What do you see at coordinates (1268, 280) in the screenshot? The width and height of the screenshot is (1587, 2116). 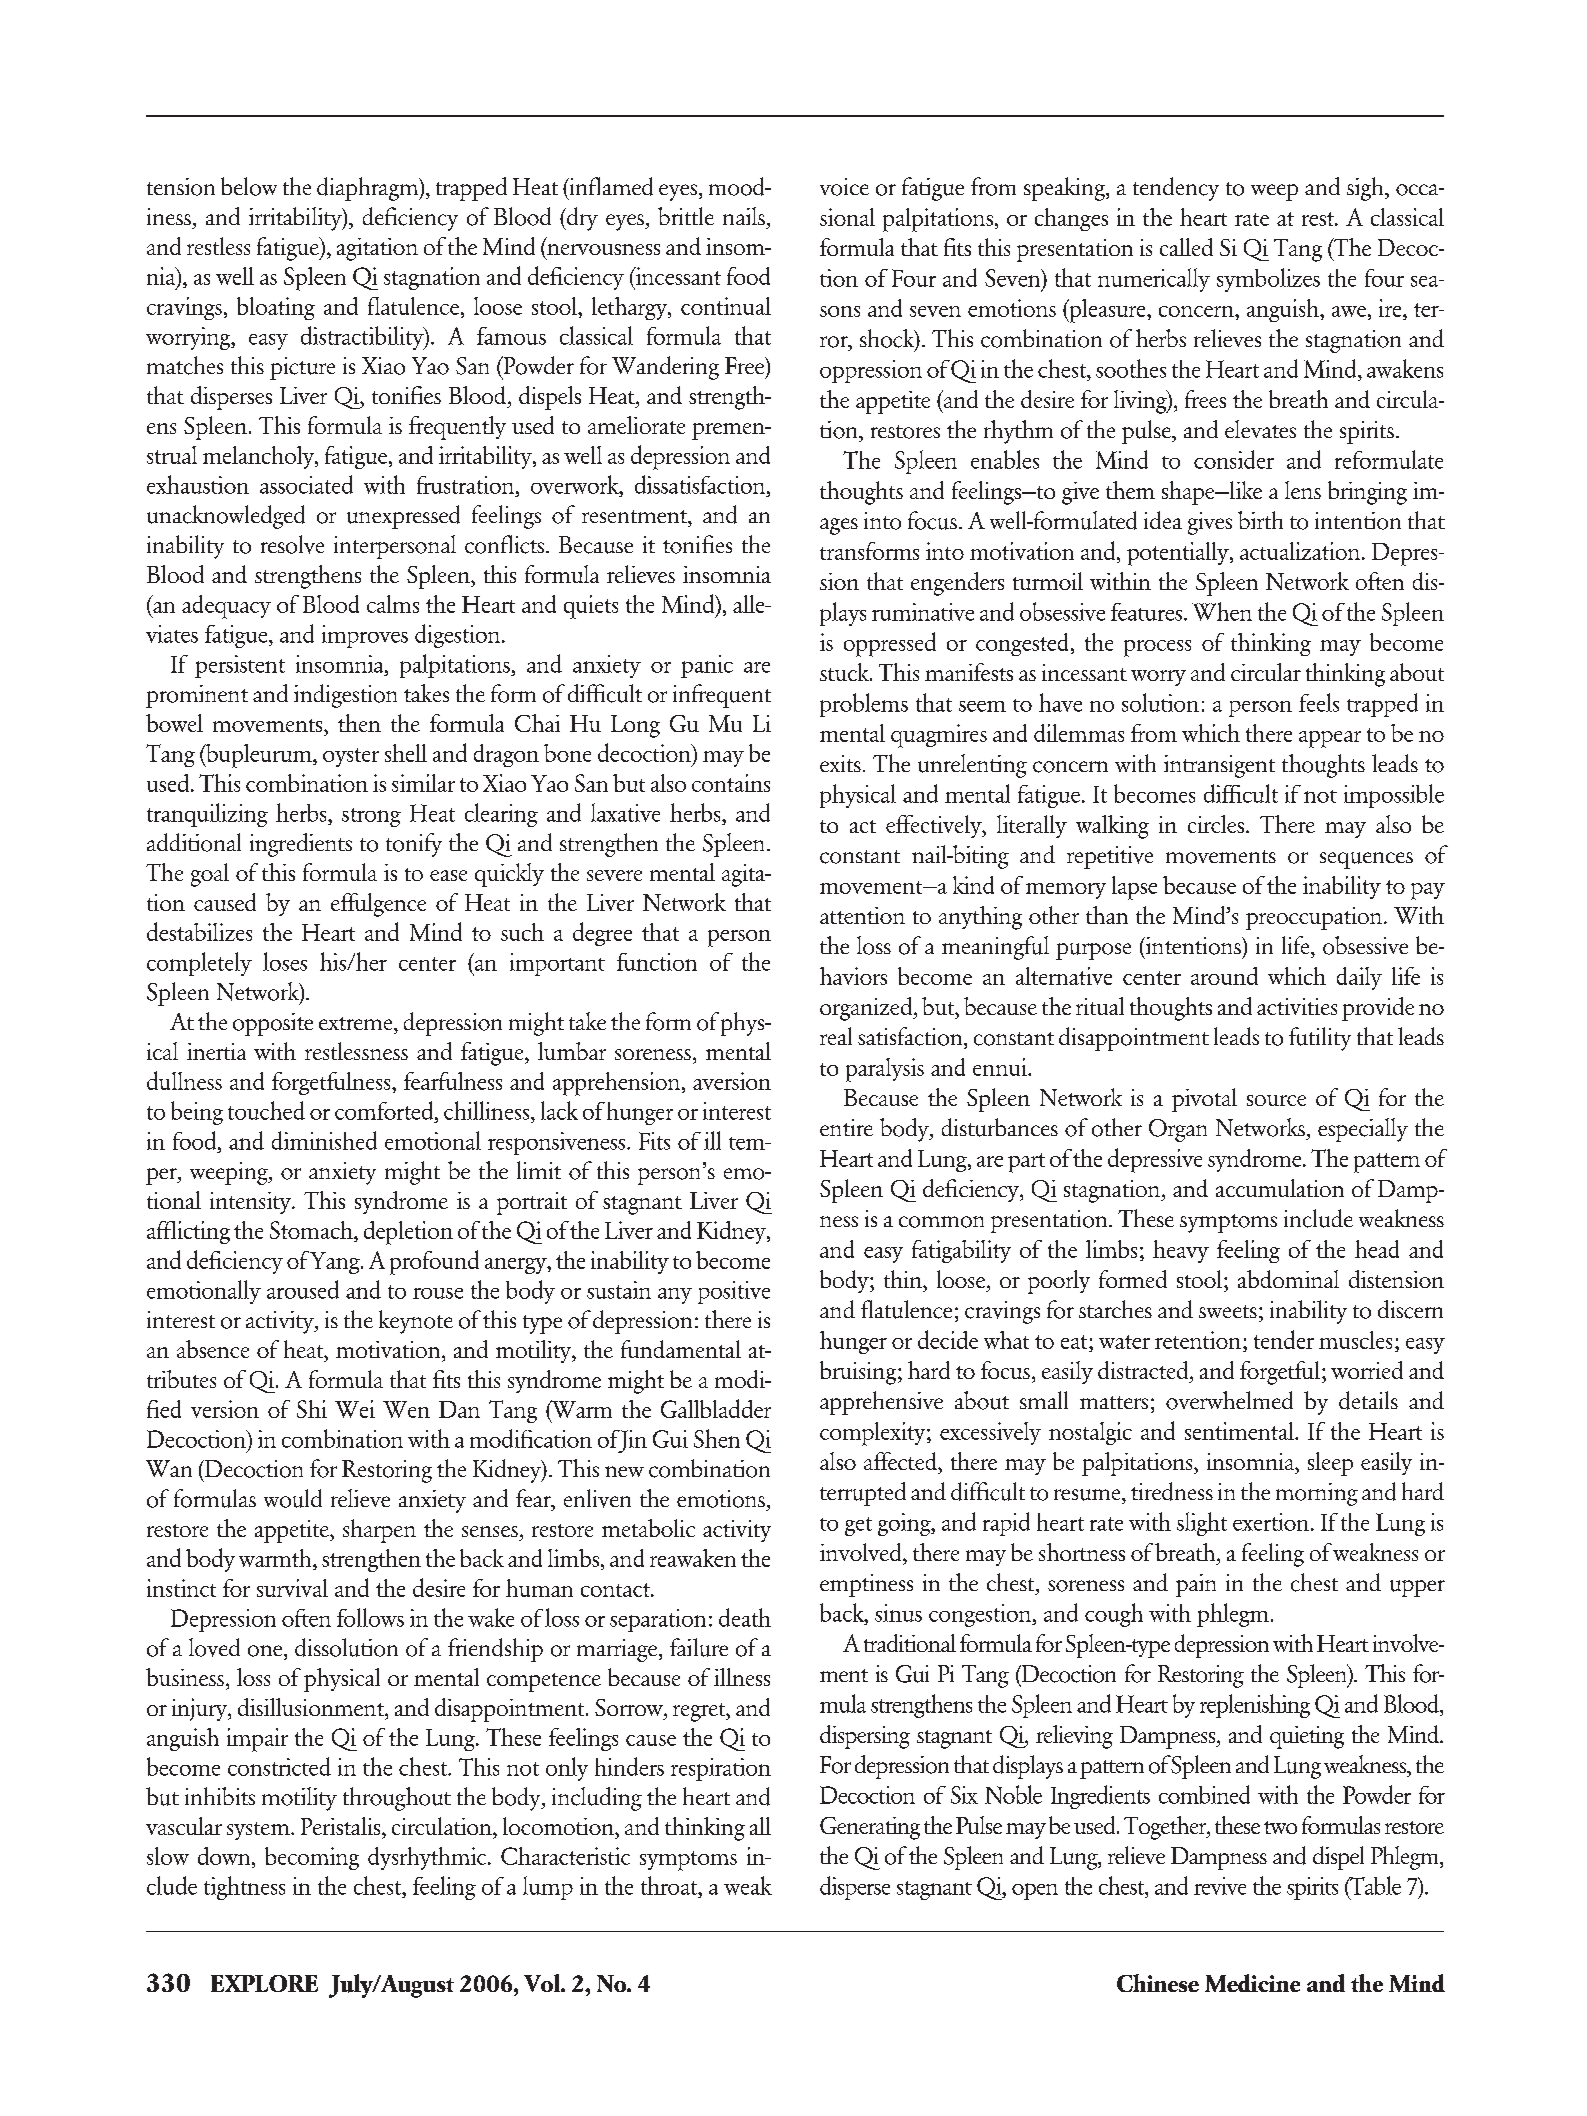 I see `symbolizes` at bounding box center [1268, 280].
